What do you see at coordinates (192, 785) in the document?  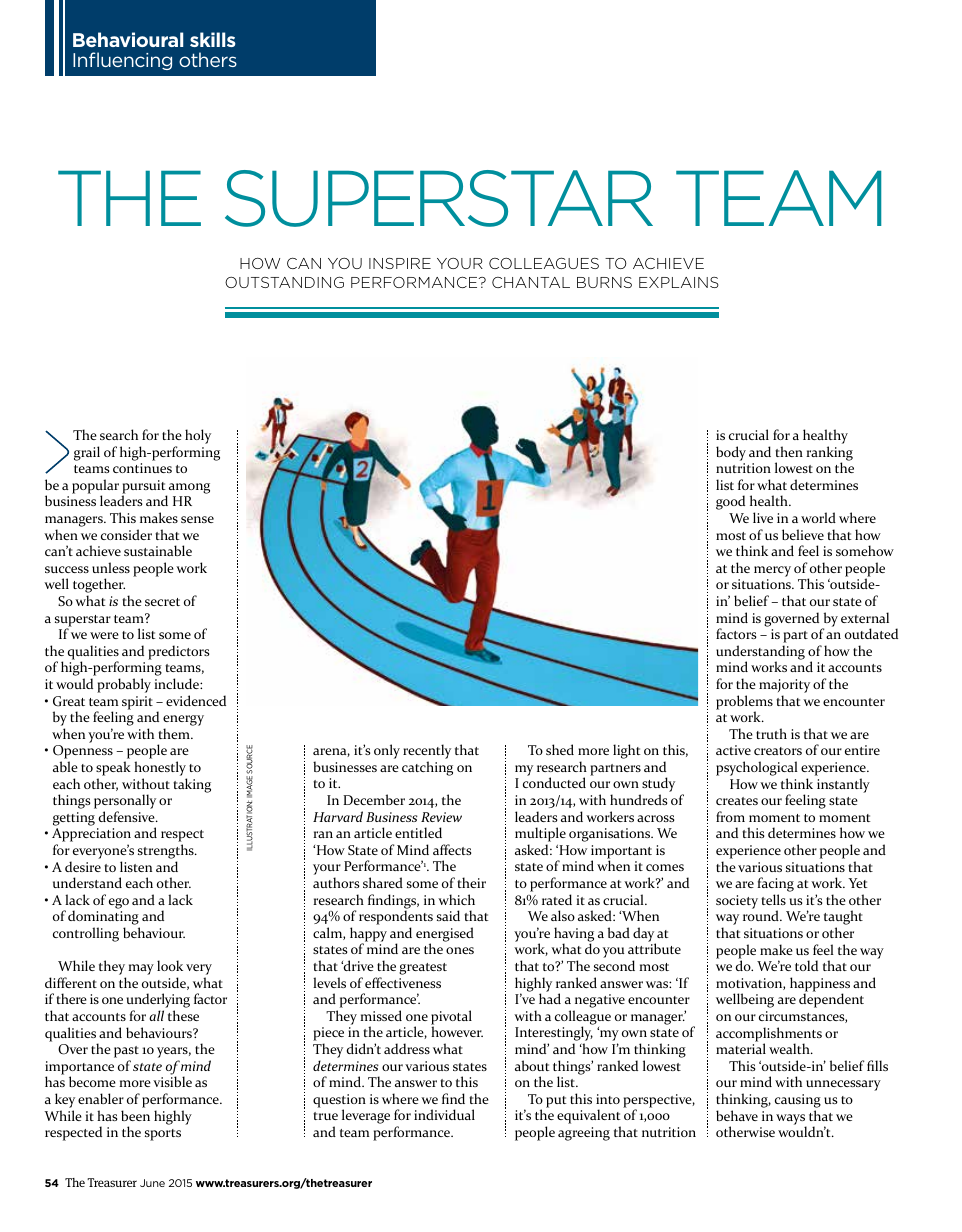 I see `taking` at bounding box center [192, 785].
